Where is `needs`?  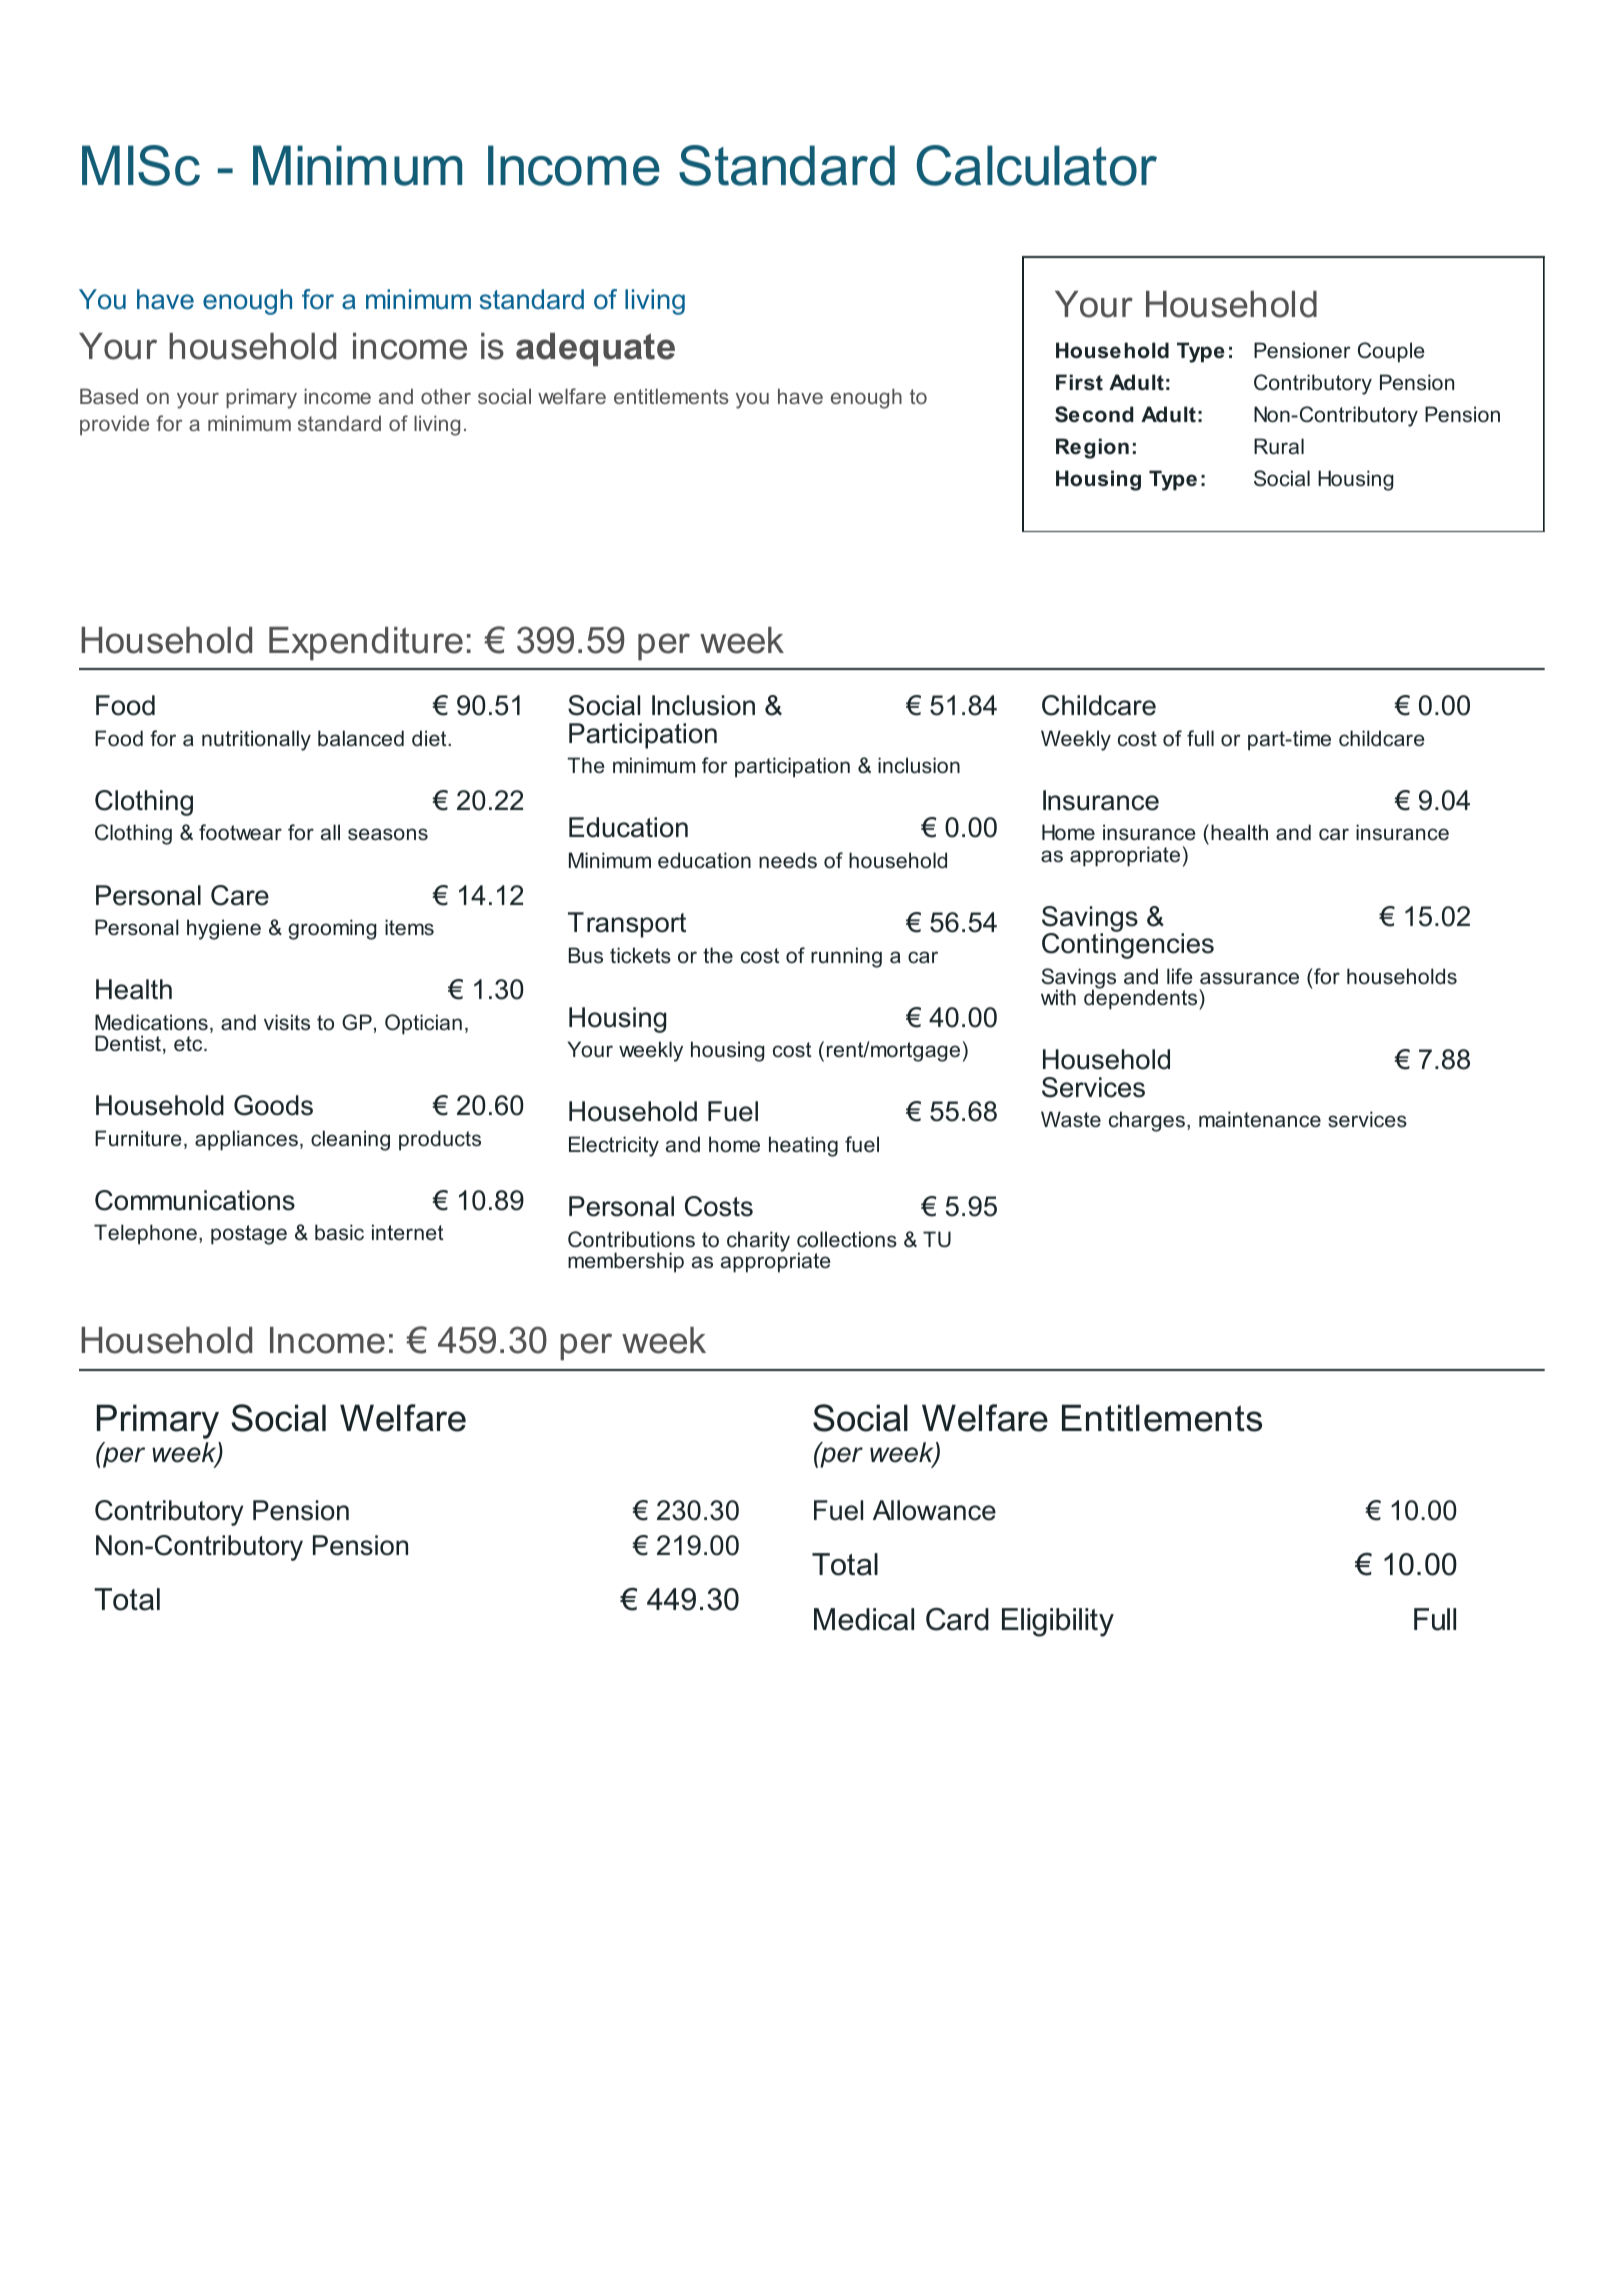
needs is located at coordinates (788, 860).
